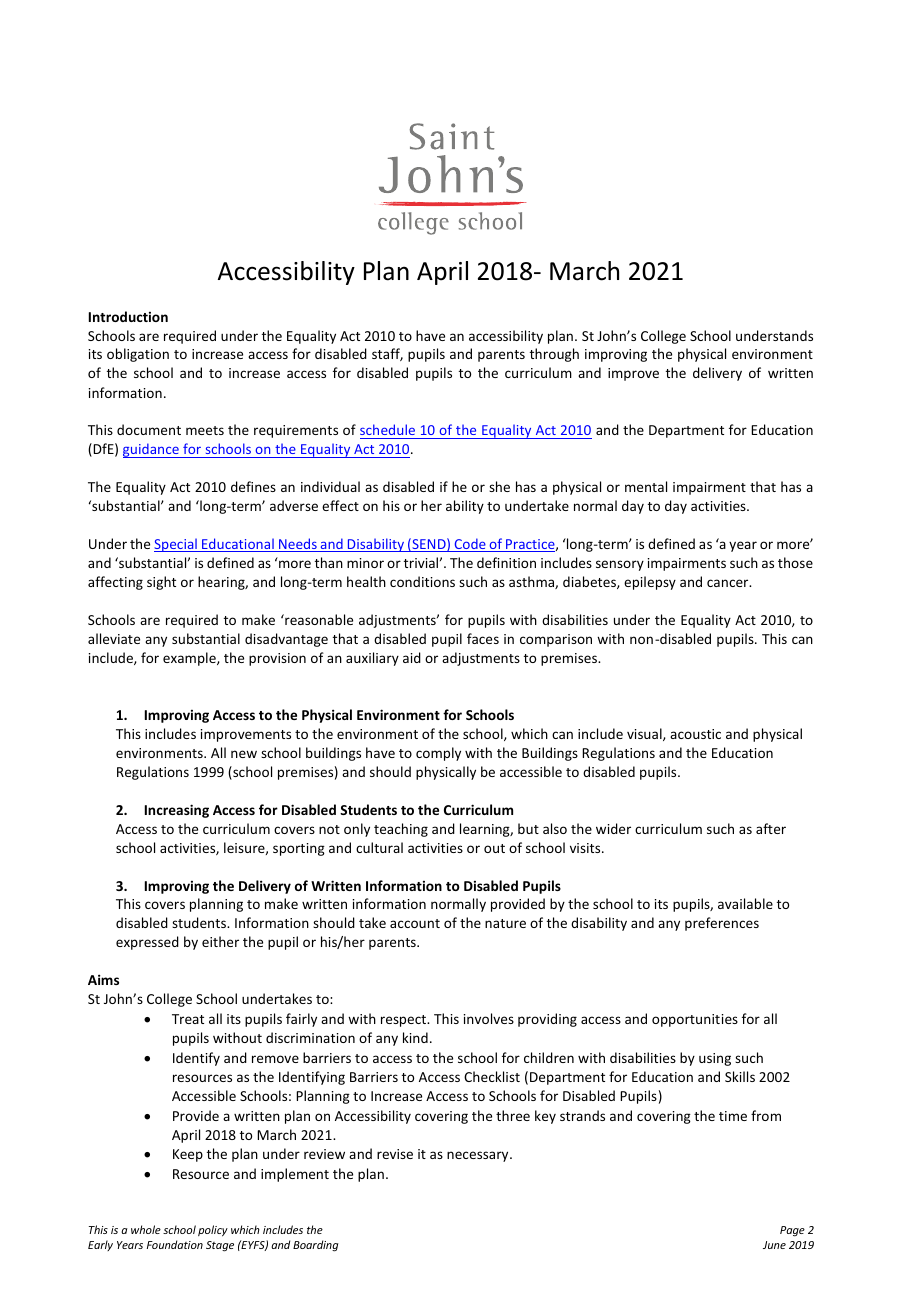 The height and width of the screenshot is (1308, 924). What do you see at coordinates (438, 754) in the screenshot?
I see `comply` at bounding box center [438, 754].
